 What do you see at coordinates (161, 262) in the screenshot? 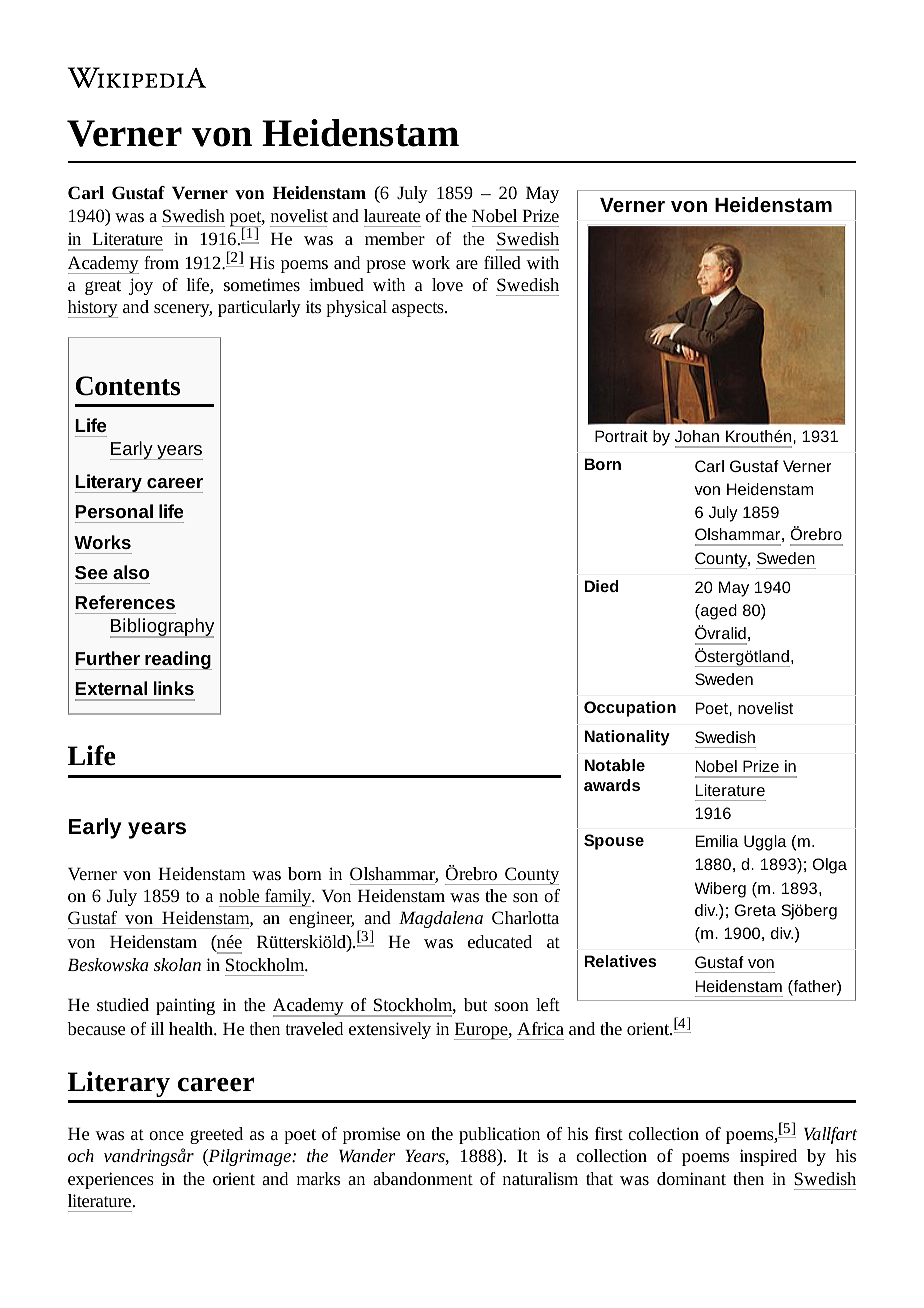
I see `from` at bounding box center [161, 262].
